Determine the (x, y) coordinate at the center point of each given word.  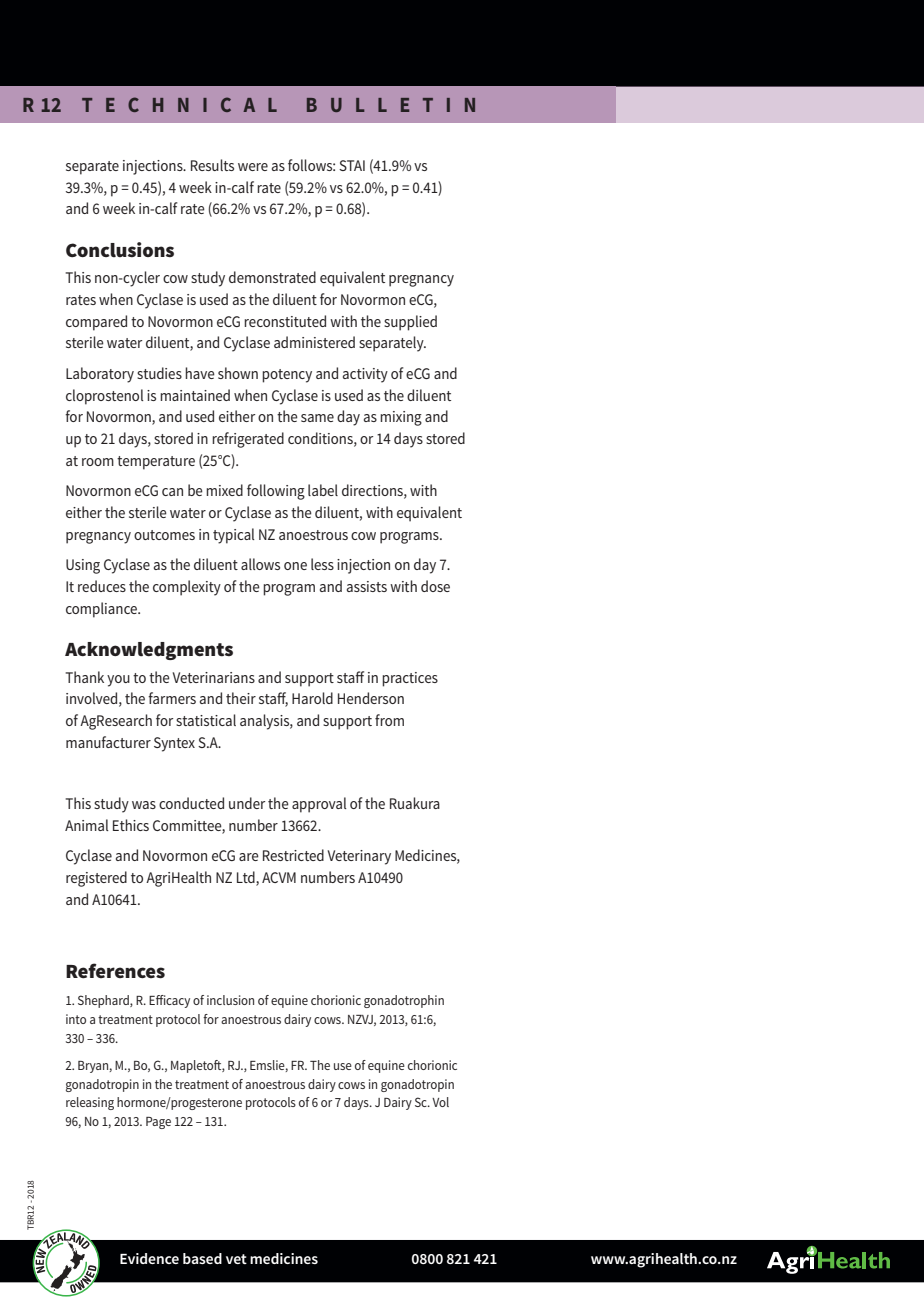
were (253, 167)
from (389, 720)
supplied (410, 323)
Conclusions (120, 250)
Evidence (149, 1258)
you (118, 681)
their (241, 698)
